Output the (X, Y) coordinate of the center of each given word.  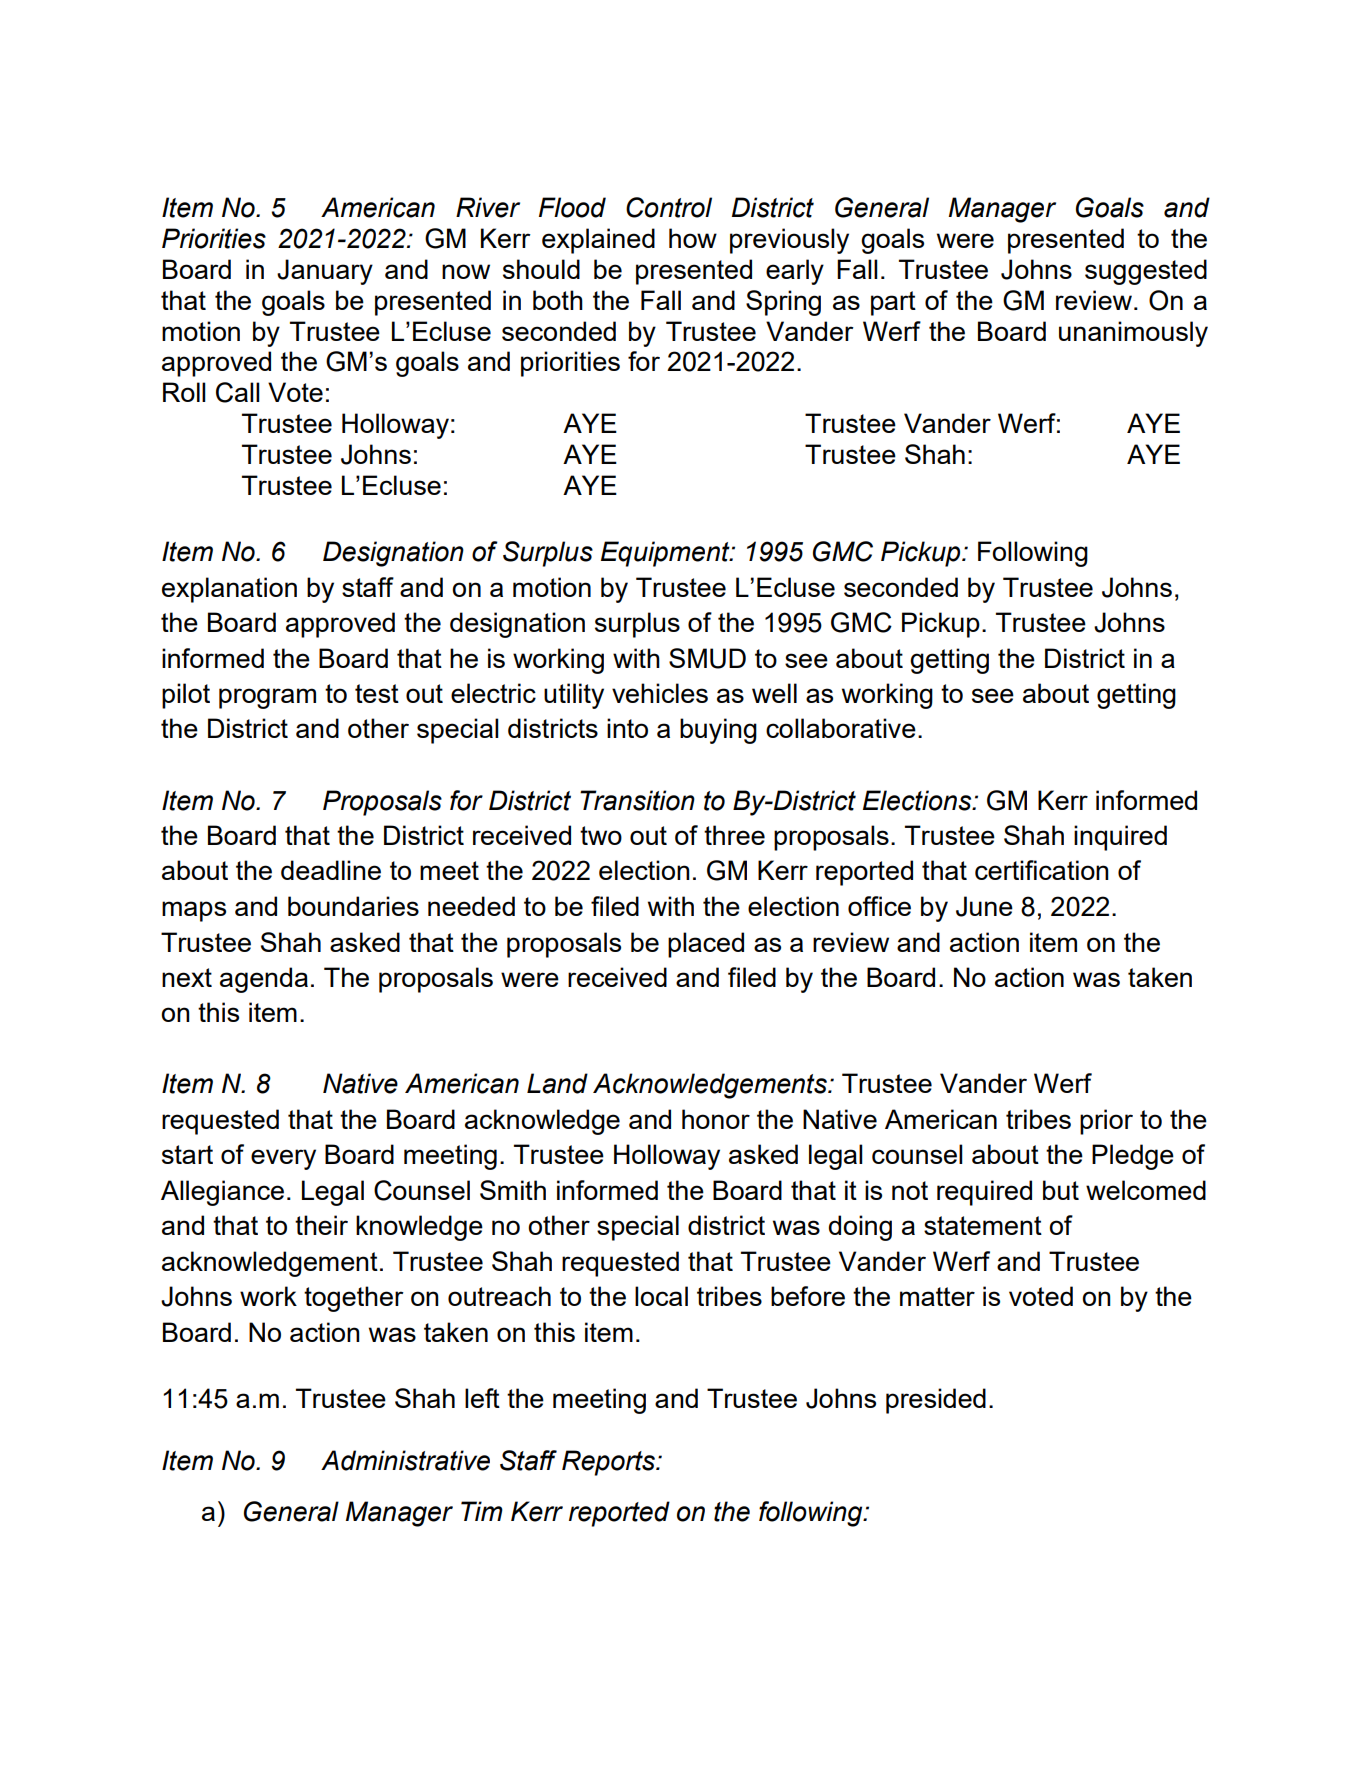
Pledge (1133, 1157)
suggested (1146, 272)
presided (936, 1401)
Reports (609, 1463)
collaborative (841, 728)
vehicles (660, 693)
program (267, 698)
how (693, 238)
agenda (264, 980)
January (325, 272)
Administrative (405, 1460)
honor (716, 1119)
